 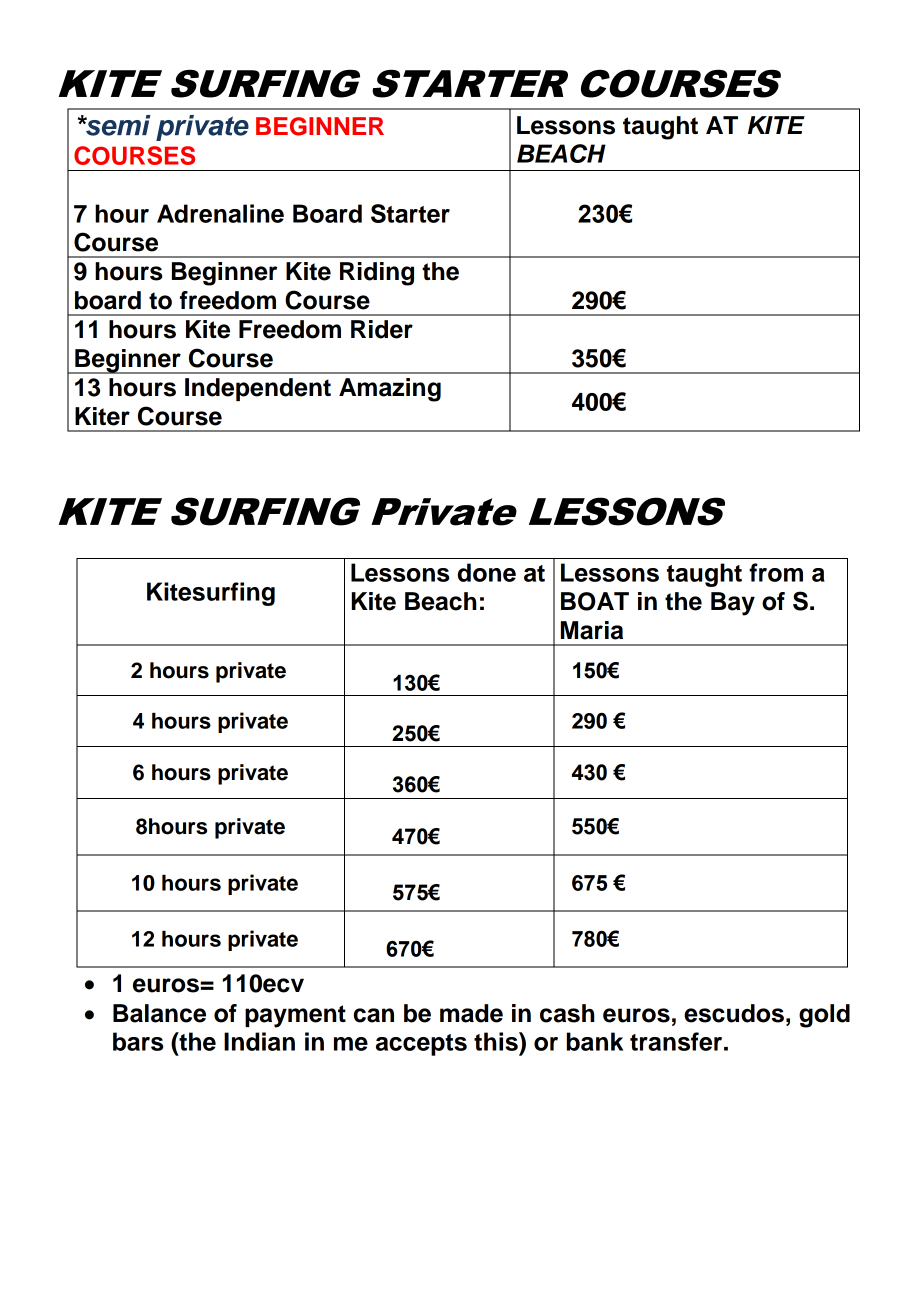 What do you see at coordinates (487, 572) in the screenshot?
I see `done` at bounding box center [487, 572].
